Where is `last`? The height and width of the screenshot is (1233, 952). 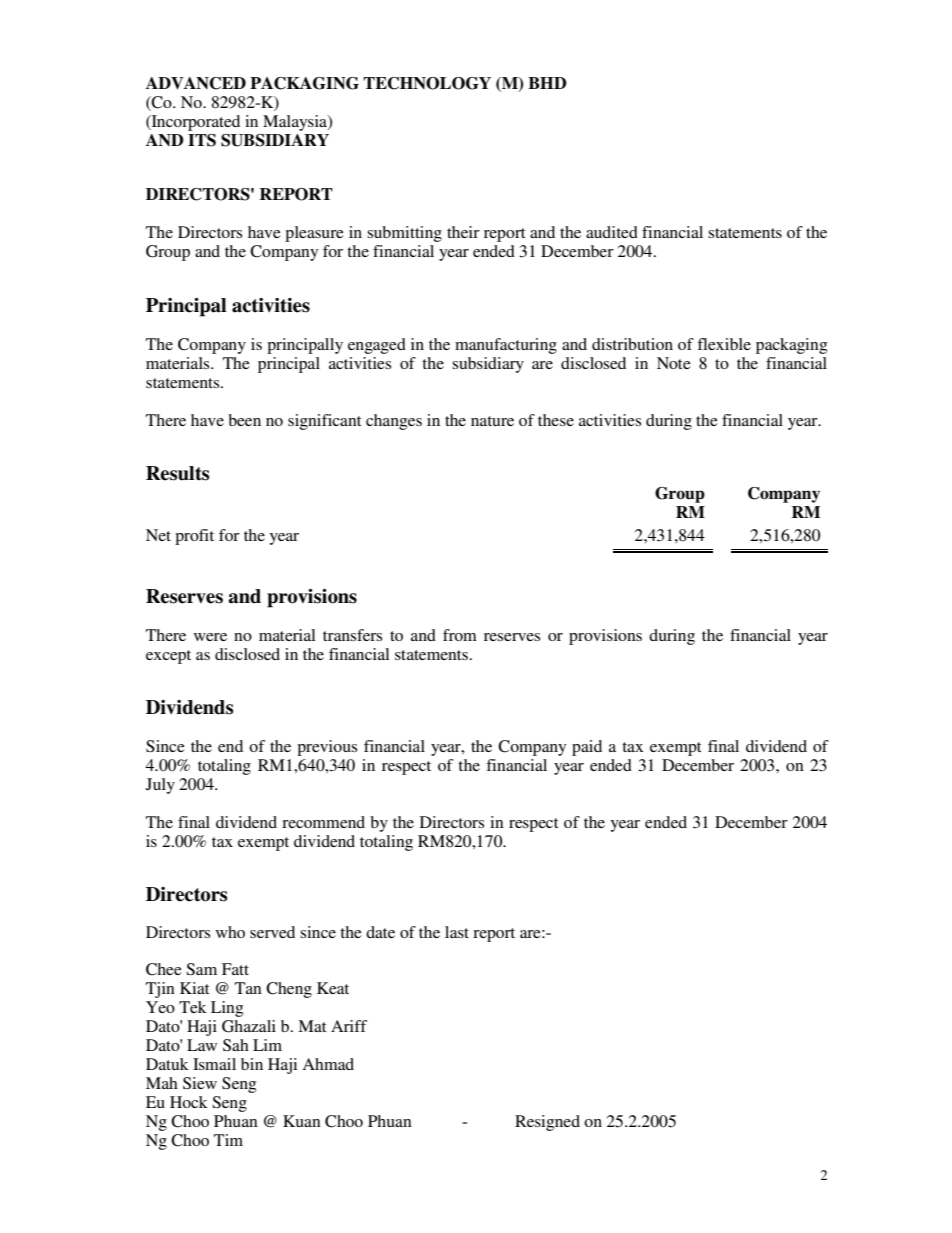 last is located at coordinates (457, 932).
